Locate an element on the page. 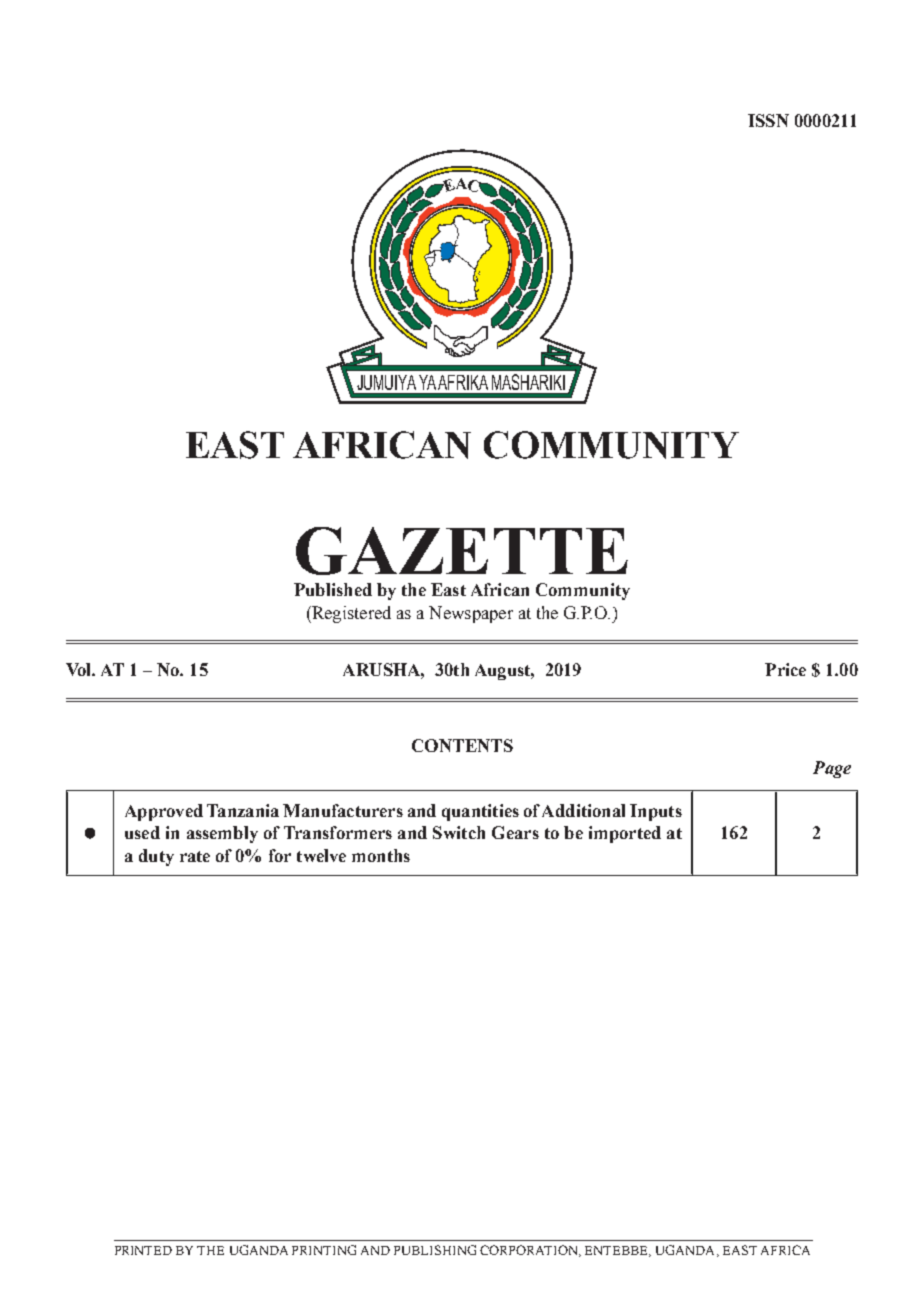 This image has width=924, height=1308. ISSN is located at coordinates (768, 120).
